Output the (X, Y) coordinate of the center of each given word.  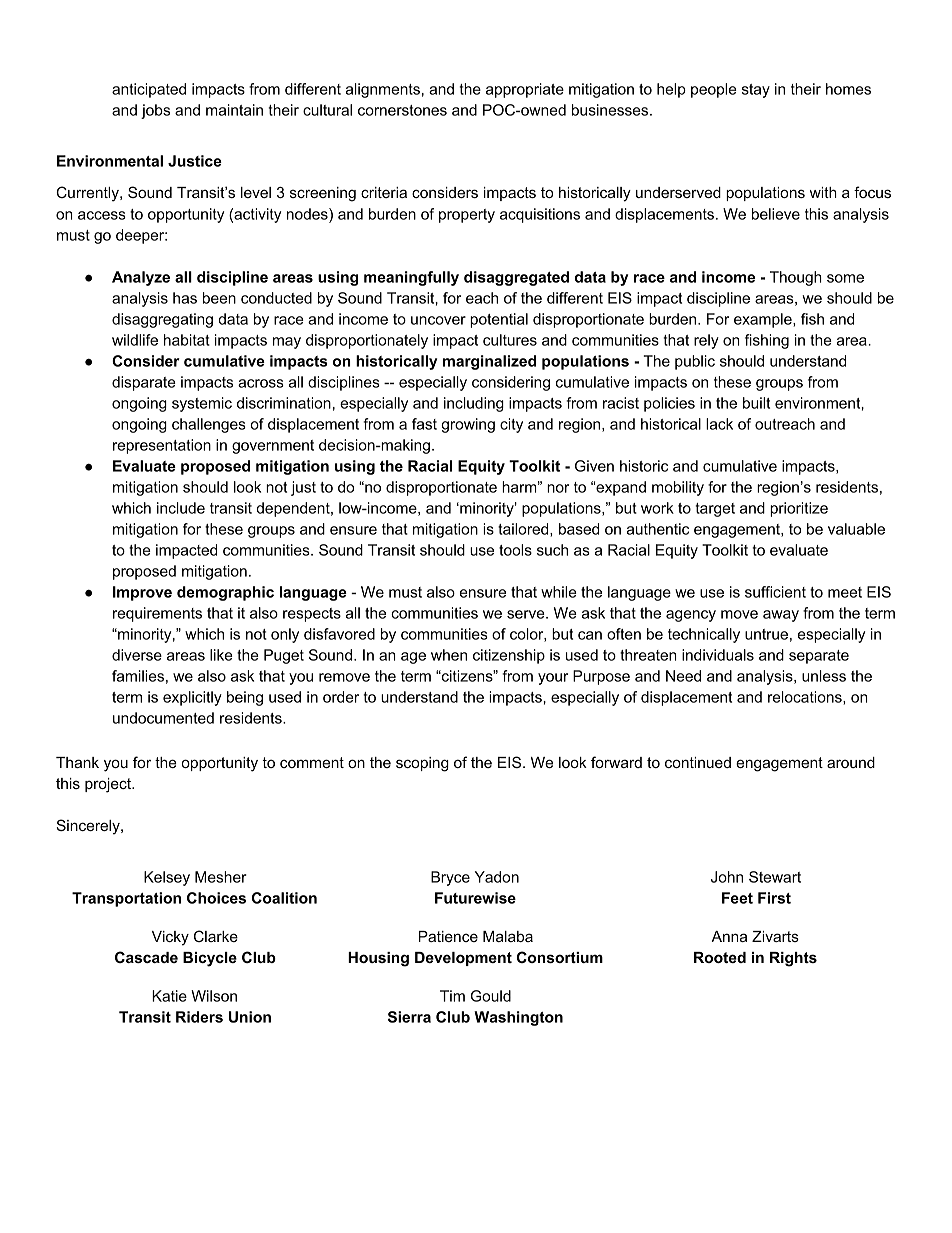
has (185, 298)
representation (162, 446)
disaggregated (516, 278)
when (449, 655)
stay (756, 91)
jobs (155, 111)
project (109, 785)
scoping (422, 764)
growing (468, 425)
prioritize (799, 509)
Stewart (775, 877)
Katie (169, 996)
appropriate (525, 90)
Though (796, 278)
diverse (137, 655)
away (781, 616)
